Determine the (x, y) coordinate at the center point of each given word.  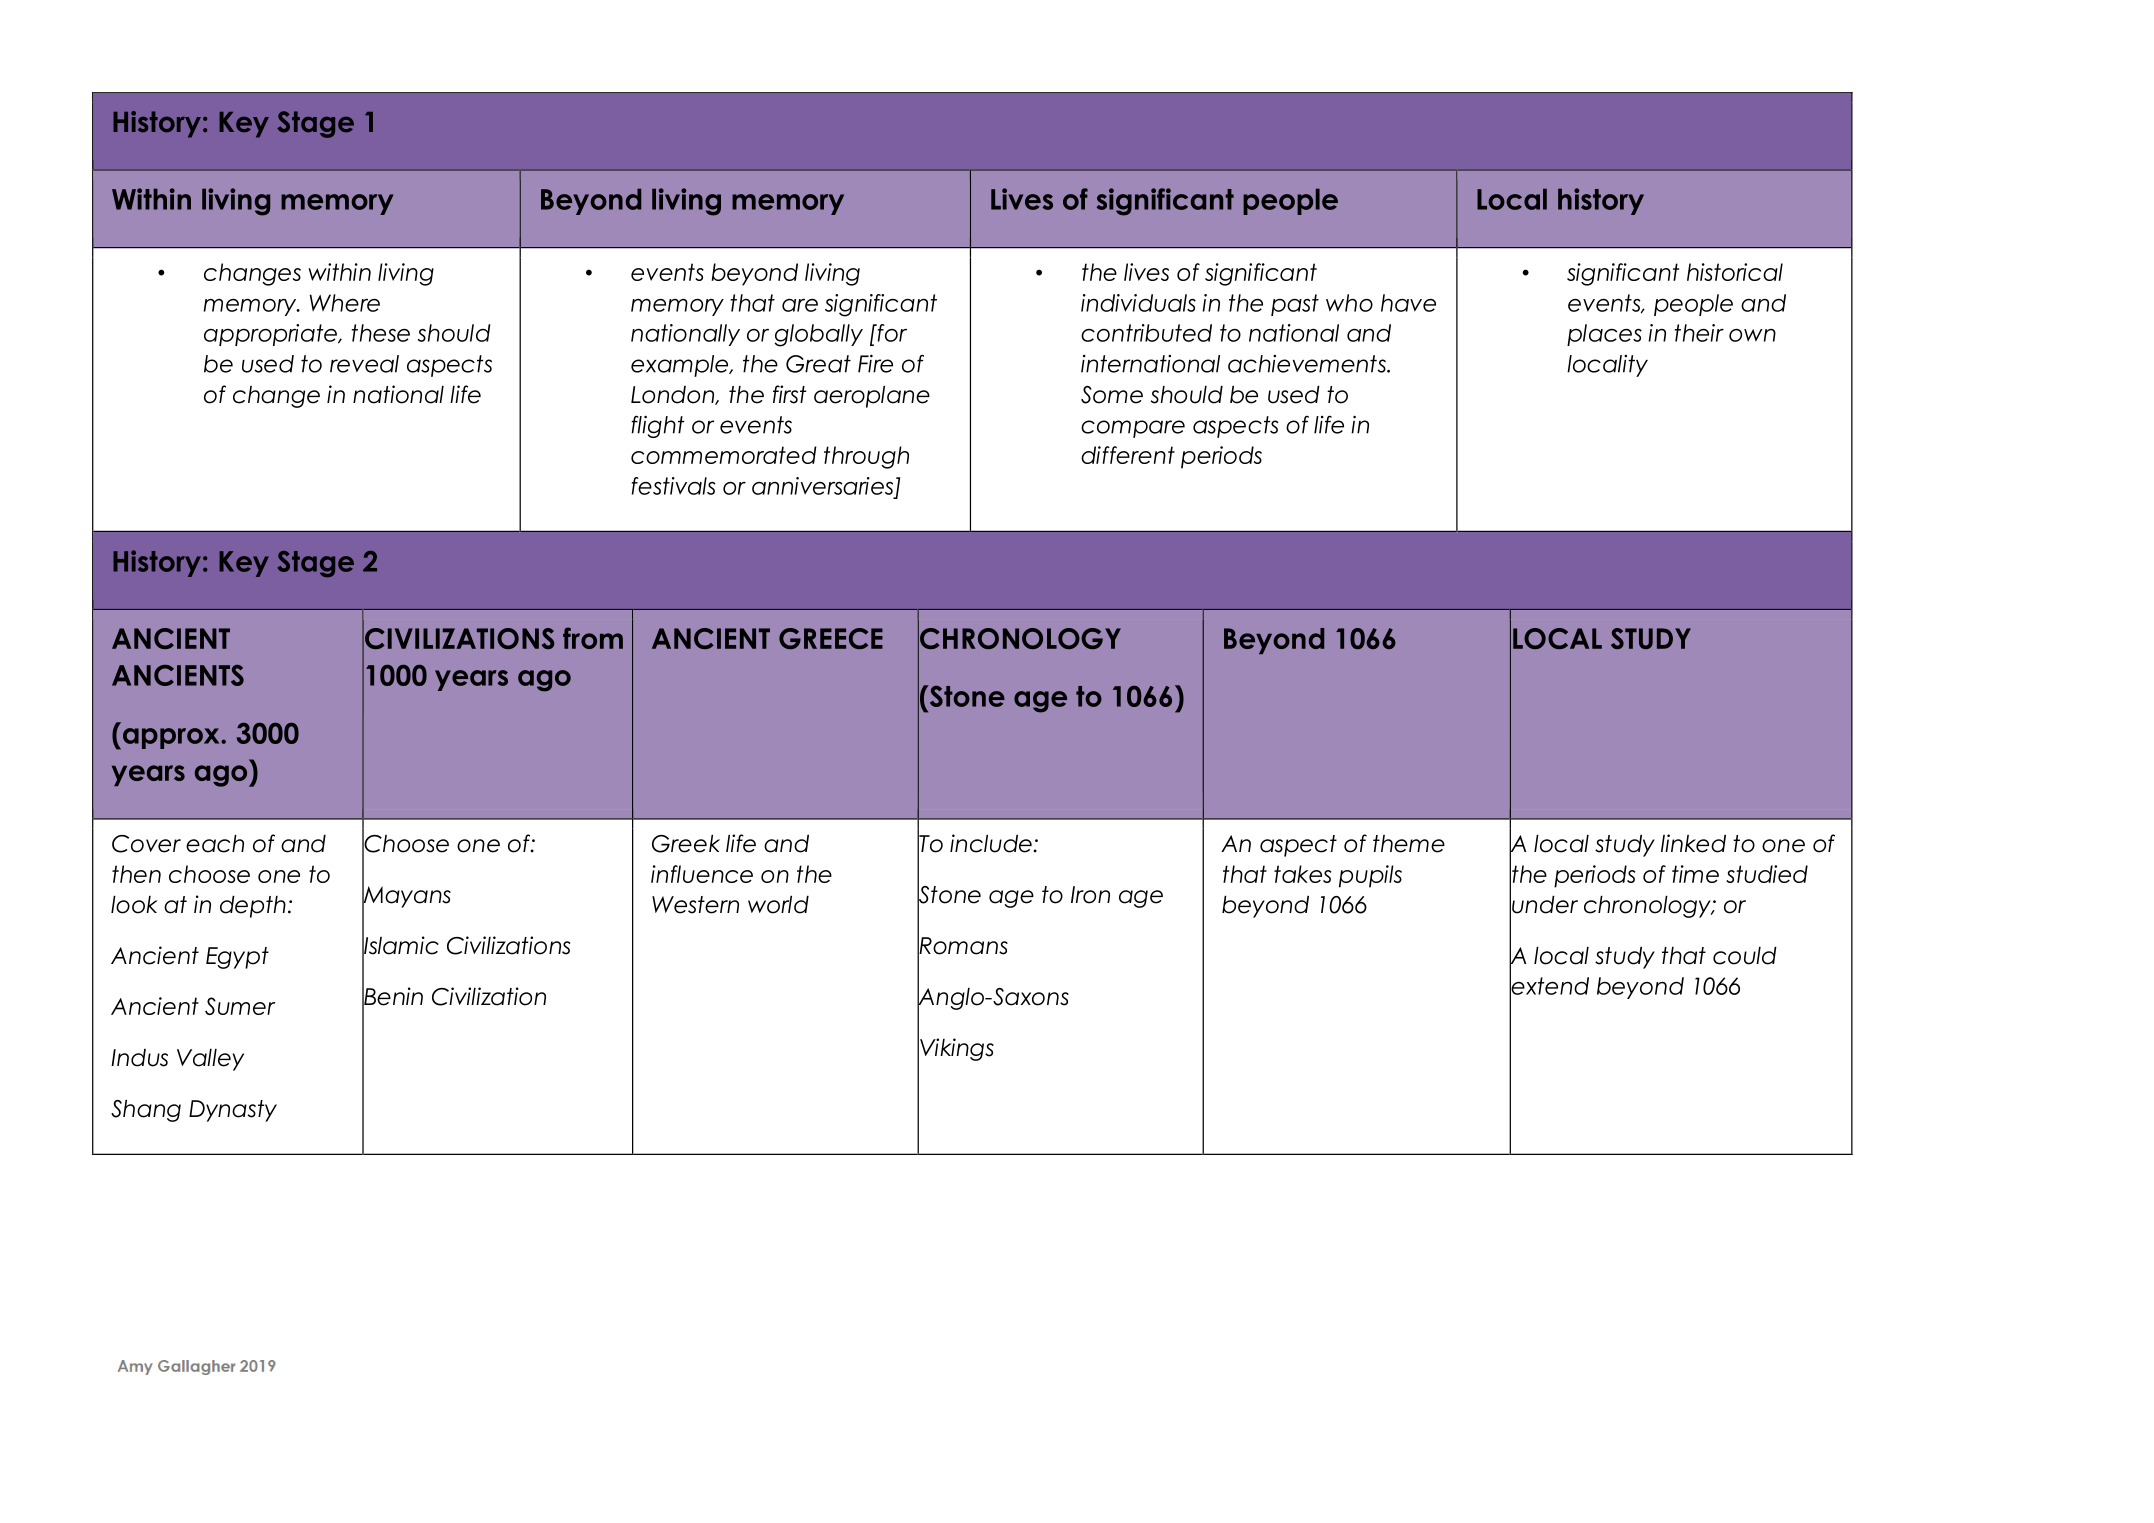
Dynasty (233, 1111)
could (1745, 956)
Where (345, 303)
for (891, 333)
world (778, 905)
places (1604, 335)
